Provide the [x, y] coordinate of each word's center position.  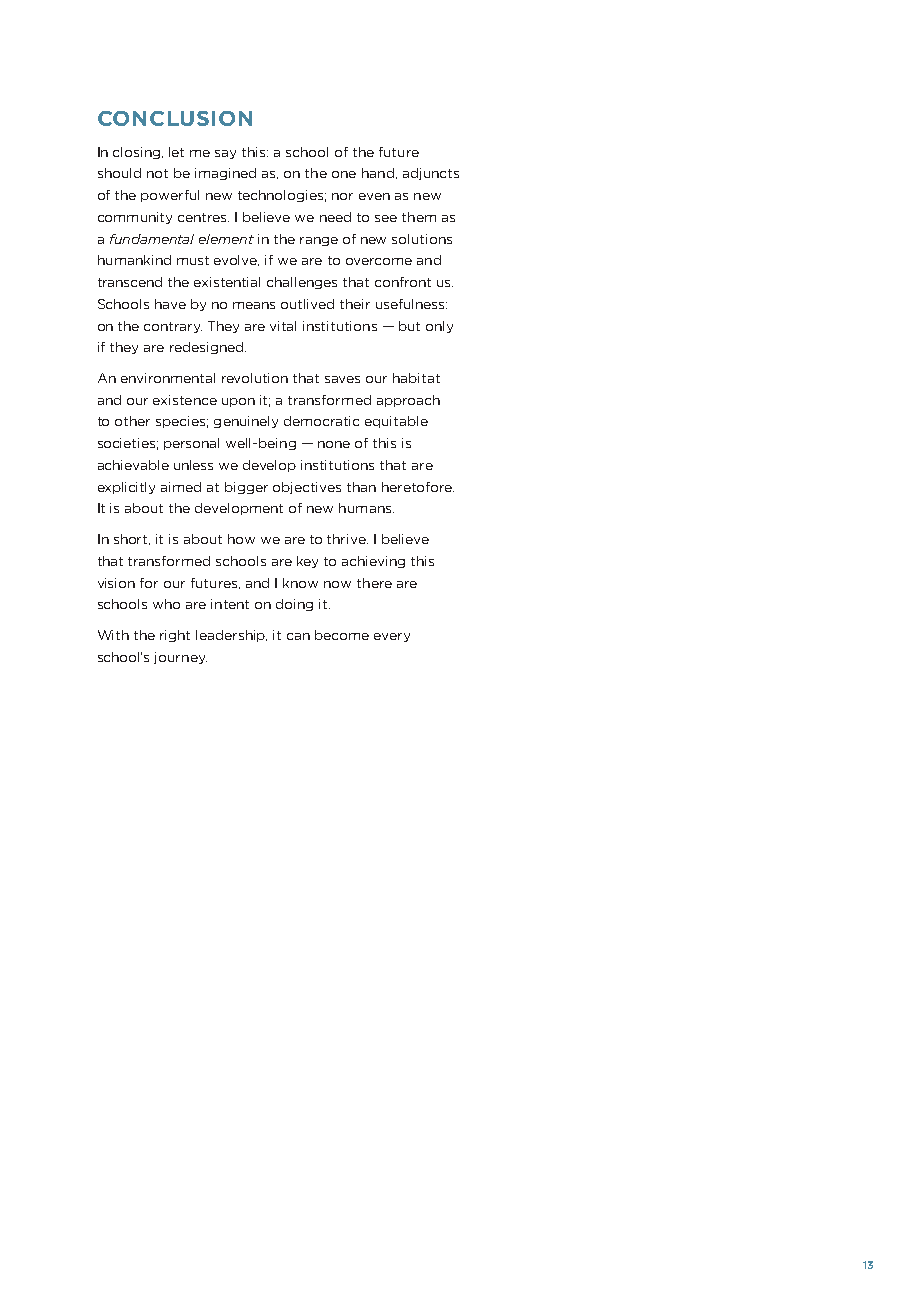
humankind [134, 260]
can [298, 636]
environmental [168, 378]
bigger [246, 488]
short [132, 539]
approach [408, 401]
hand [378, 173]
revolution [255, 378]
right [175, 636]
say [225, 154]
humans [366, 508]
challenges [302, 283]
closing [138, 153]
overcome [379, 261]
